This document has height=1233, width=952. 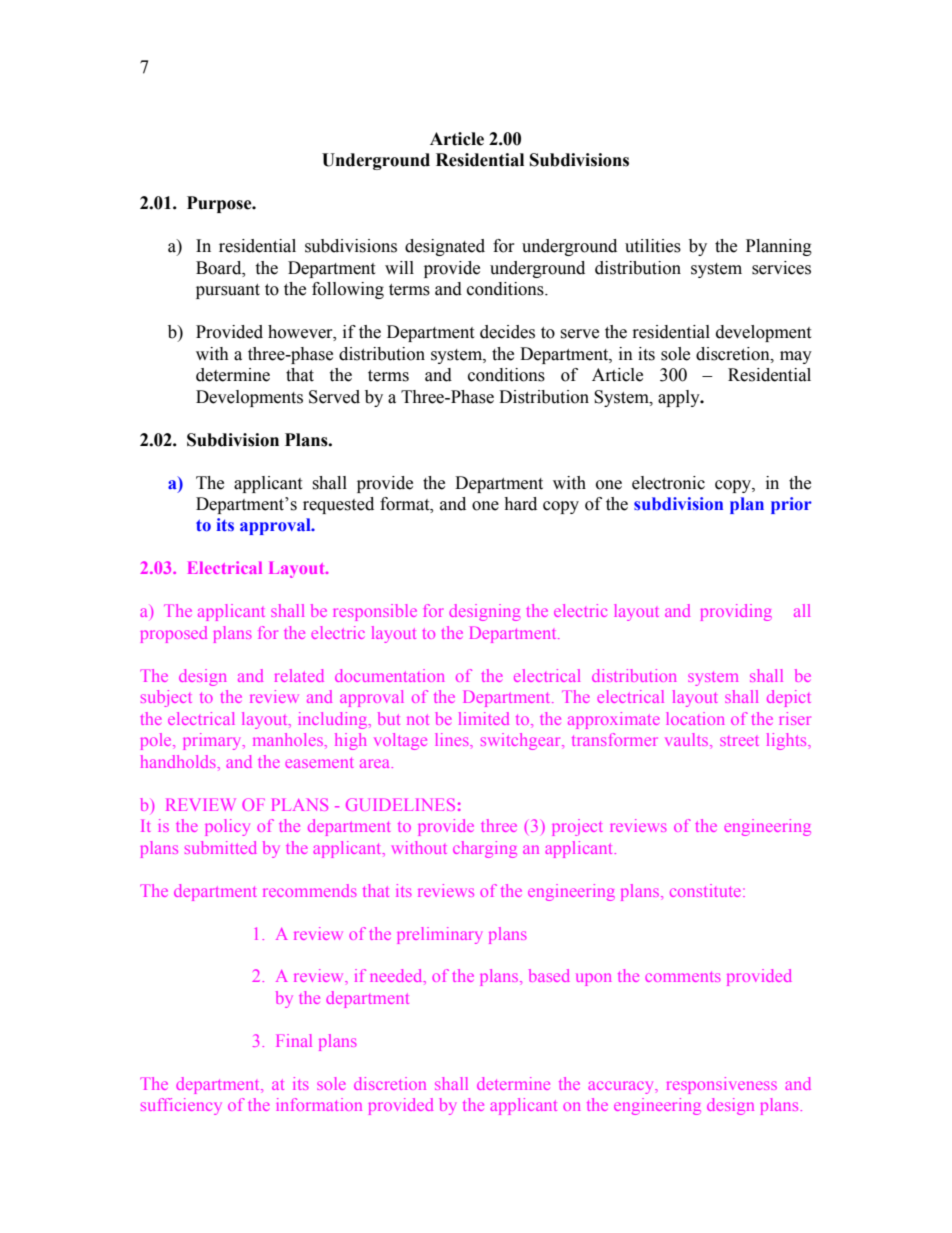 What do you see at coordinates (220, 204) in the document?
I see `Purpose` at bounding box center [220, 204].
